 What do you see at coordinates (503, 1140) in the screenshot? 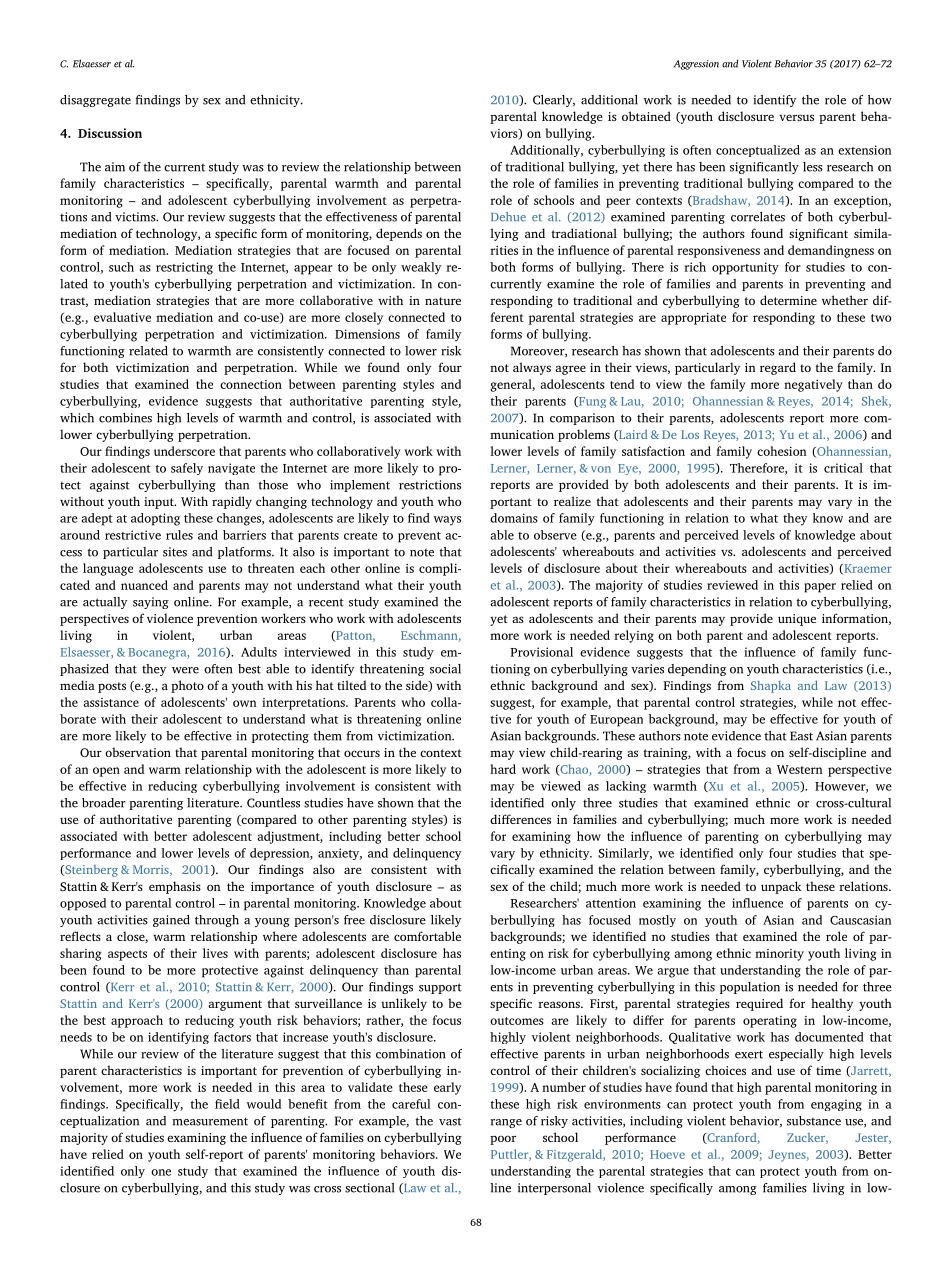
I see `poor` at bounding box center [503, 1140].
